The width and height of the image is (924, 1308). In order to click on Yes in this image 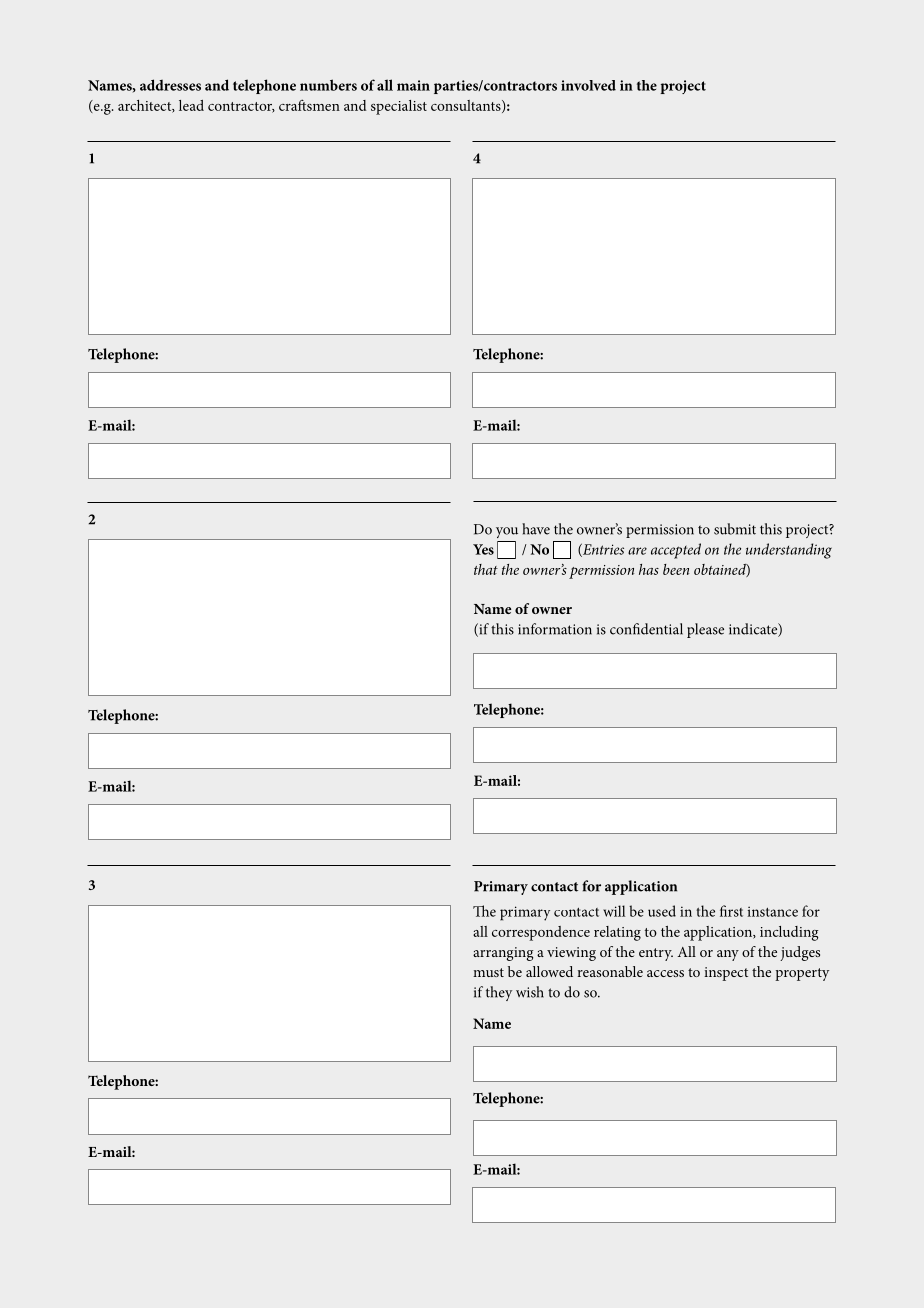, I will do `click(483, 549)`.
